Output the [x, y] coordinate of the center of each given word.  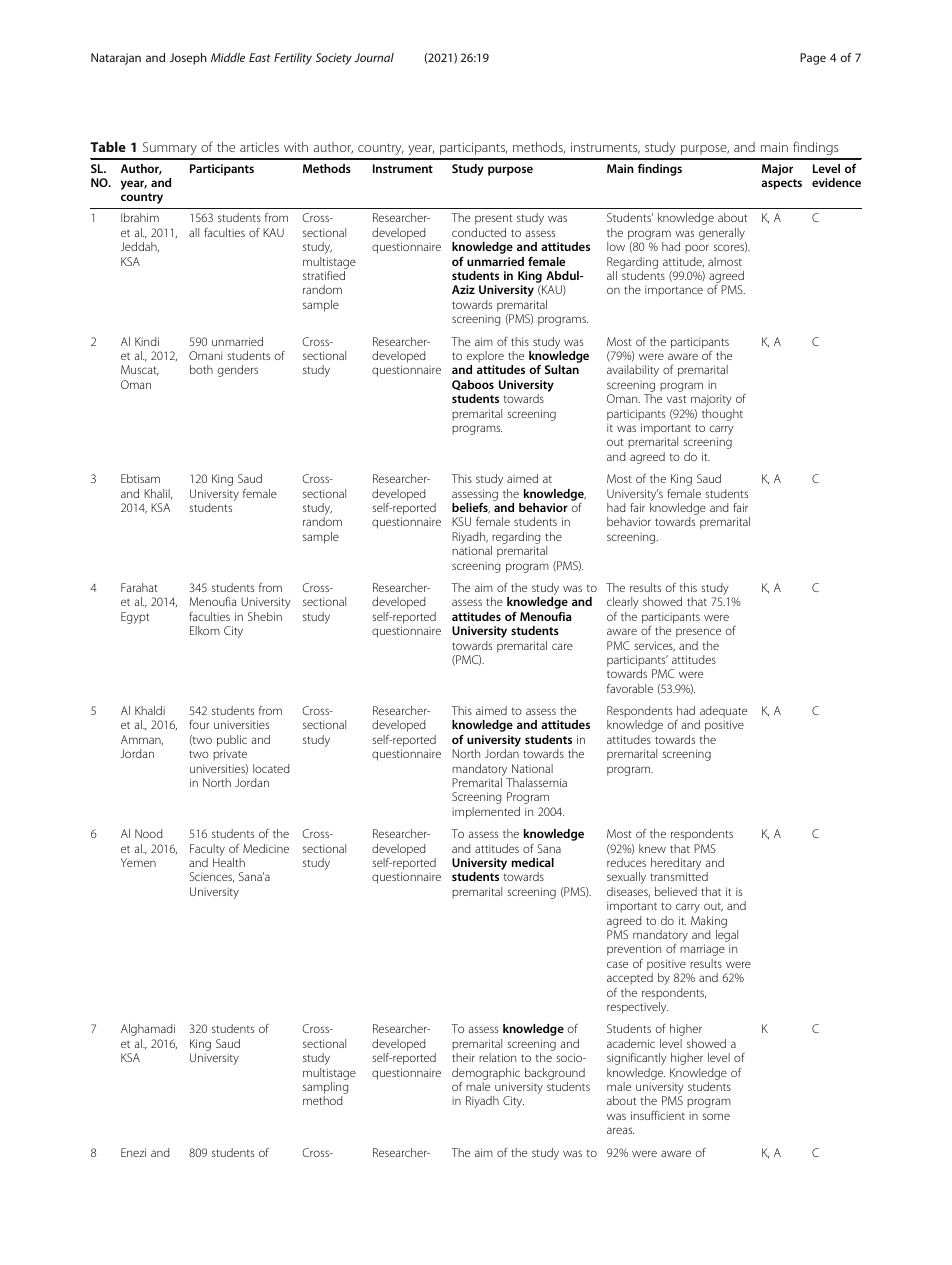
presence [698, 633]
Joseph [188, 59]
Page [813, 59]
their [463, 1057]
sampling [326, 1089]
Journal [374, 57]
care [562, 646]
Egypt [135, 618]
